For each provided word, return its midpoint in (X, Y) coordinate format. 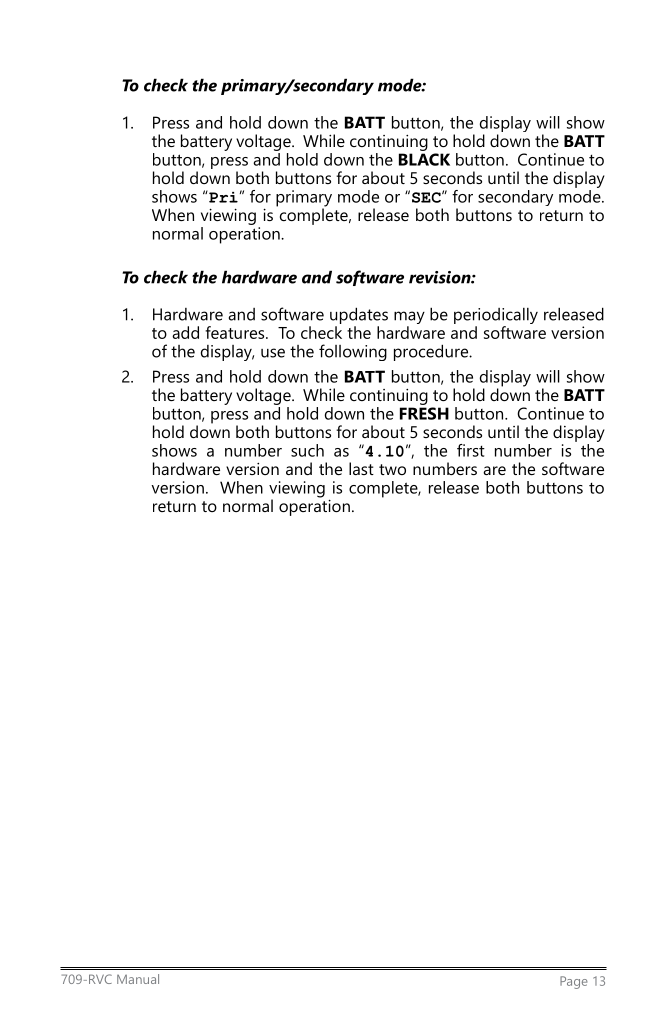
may (409, 319)
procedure (432, 352)
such (307, 450)
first (471, 450)
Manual (138, 979)
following (353, 352)
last (361, 468)
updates (359, 317)
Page (574, 982)
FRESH (424, 413)
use (273, 353)
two (392, 469)
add (185, 332)
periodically (496, 317)
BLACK (424, 159)
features (236, 332)
